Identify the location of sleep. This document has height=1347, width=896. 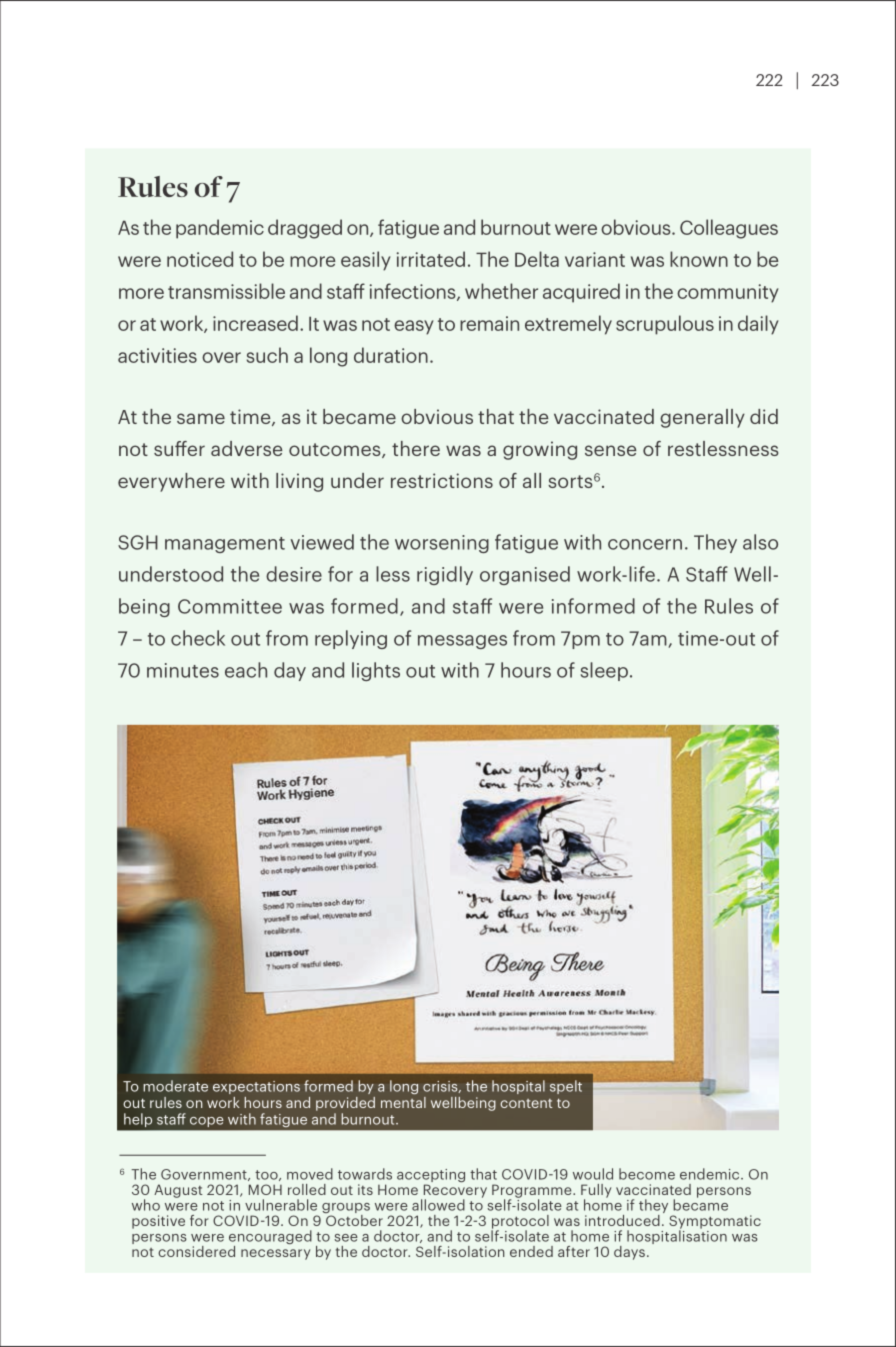
(604, 671).
